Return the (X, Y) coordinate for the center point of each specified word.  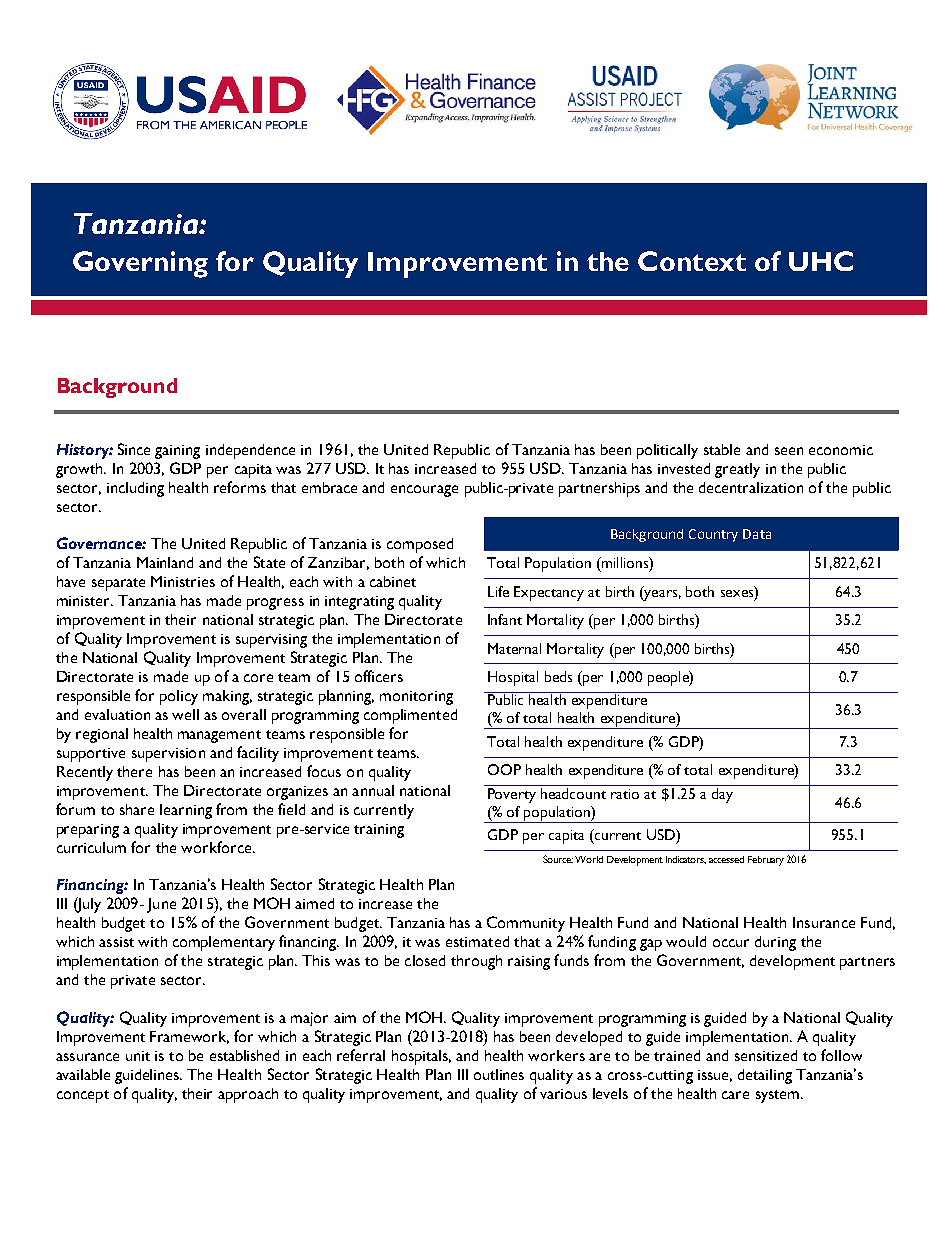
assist (116, 942)
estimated (477, 941)
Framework (189, 1037)
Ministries (183, 581)
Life (498, 591)
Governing (140, 264)
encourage (424, 491)
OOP (504, 769)
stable (722, 449)
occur (731, 943)
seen (789, 451)
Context (692, 261)
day (722, 795)
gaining (177, 452)
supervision (168, 755)
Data (757, 534)
